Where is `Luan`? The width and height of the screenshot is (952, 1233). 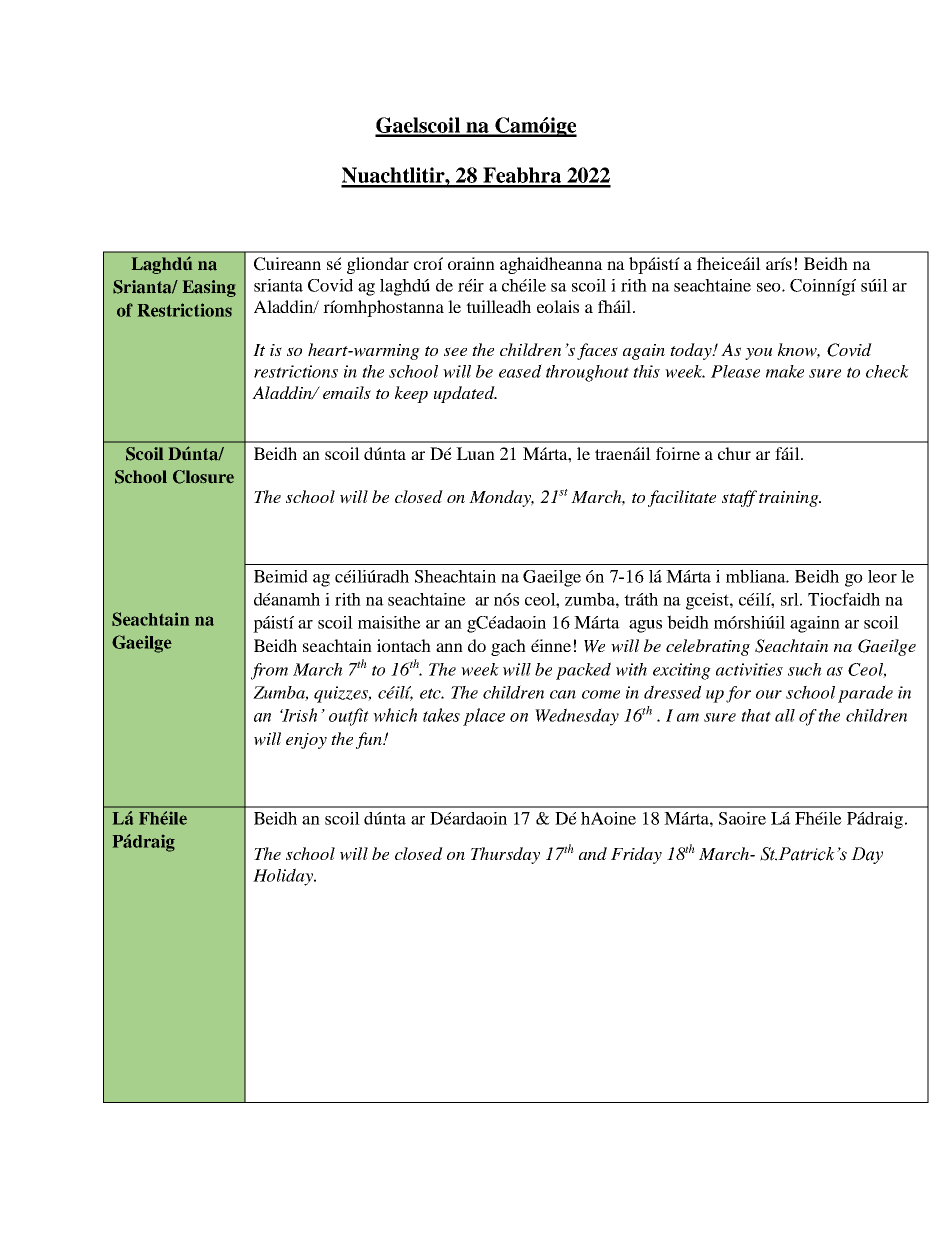
Luan is located at coordinates (475, 453).
